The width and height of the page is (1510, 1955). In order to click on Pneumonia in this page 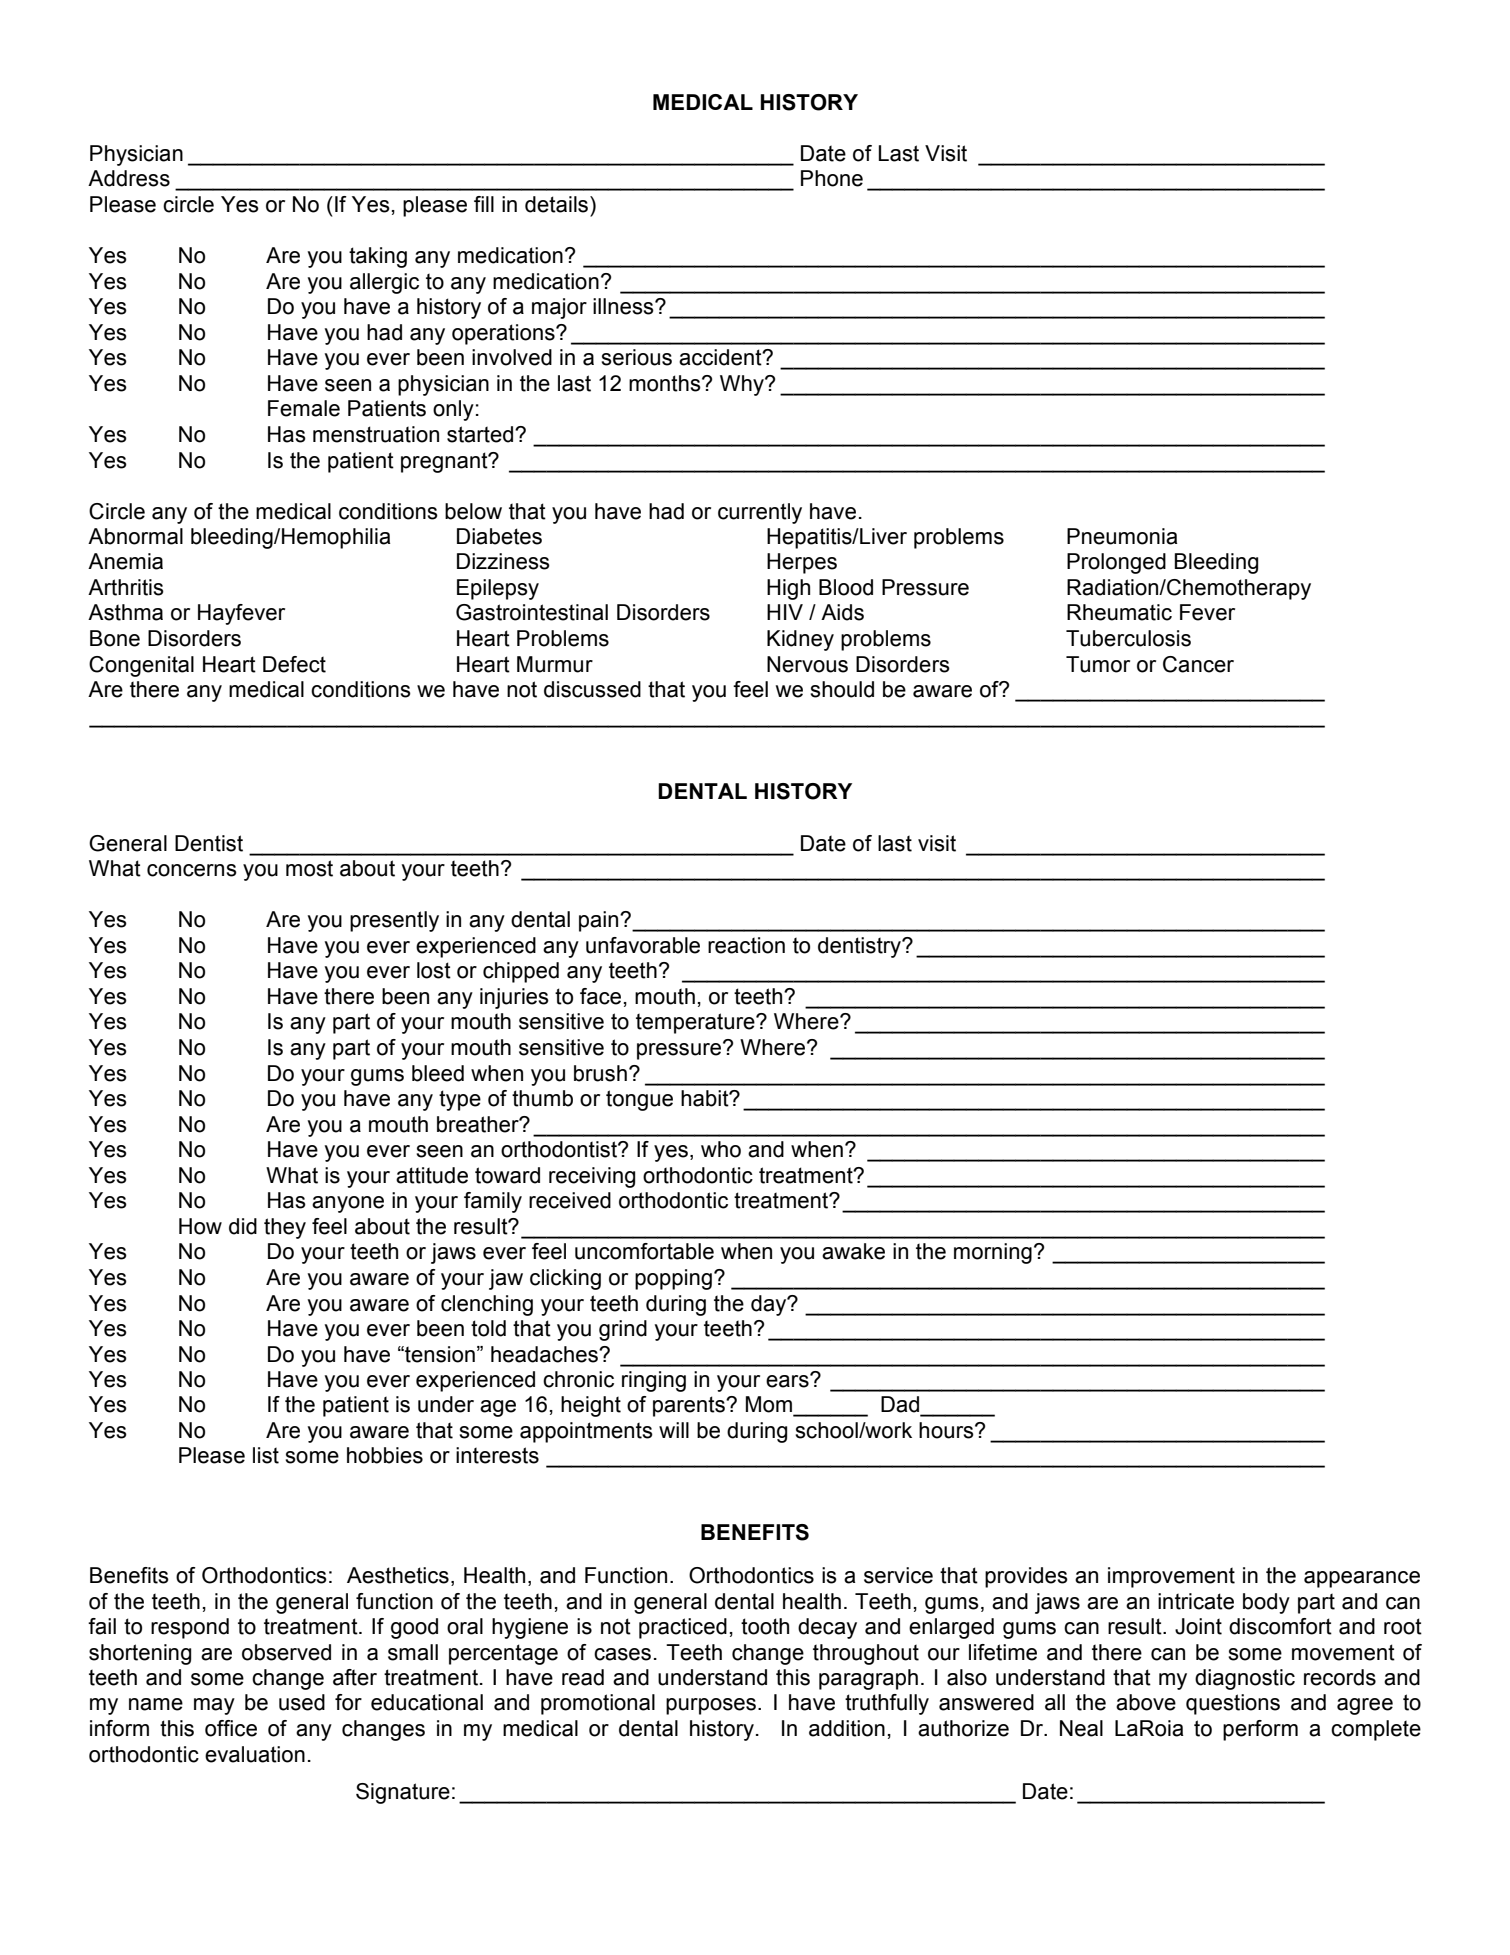, I will do `click(1122, 536)`.
